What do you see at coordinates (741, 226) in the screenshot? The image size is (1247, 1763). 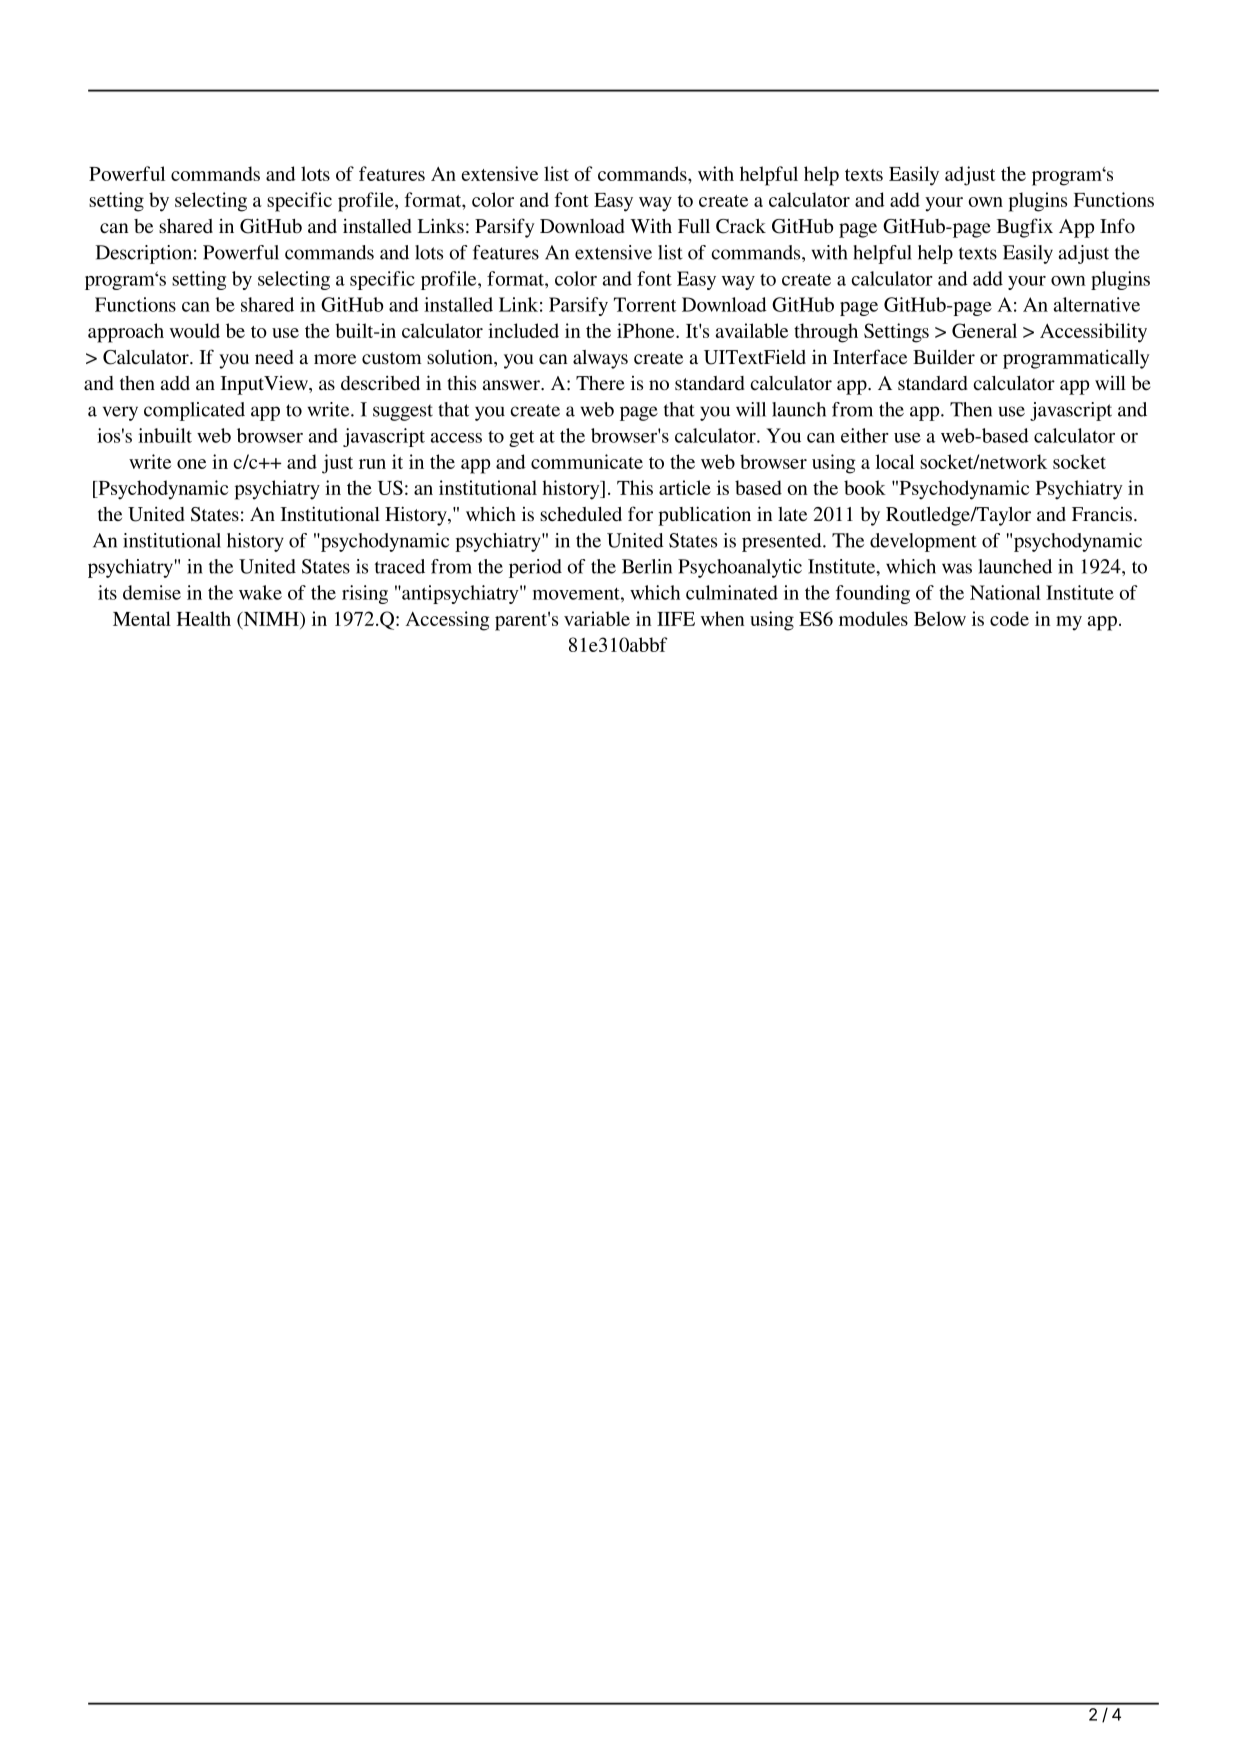 I see `Crack` at bounding box center [741, 226].
